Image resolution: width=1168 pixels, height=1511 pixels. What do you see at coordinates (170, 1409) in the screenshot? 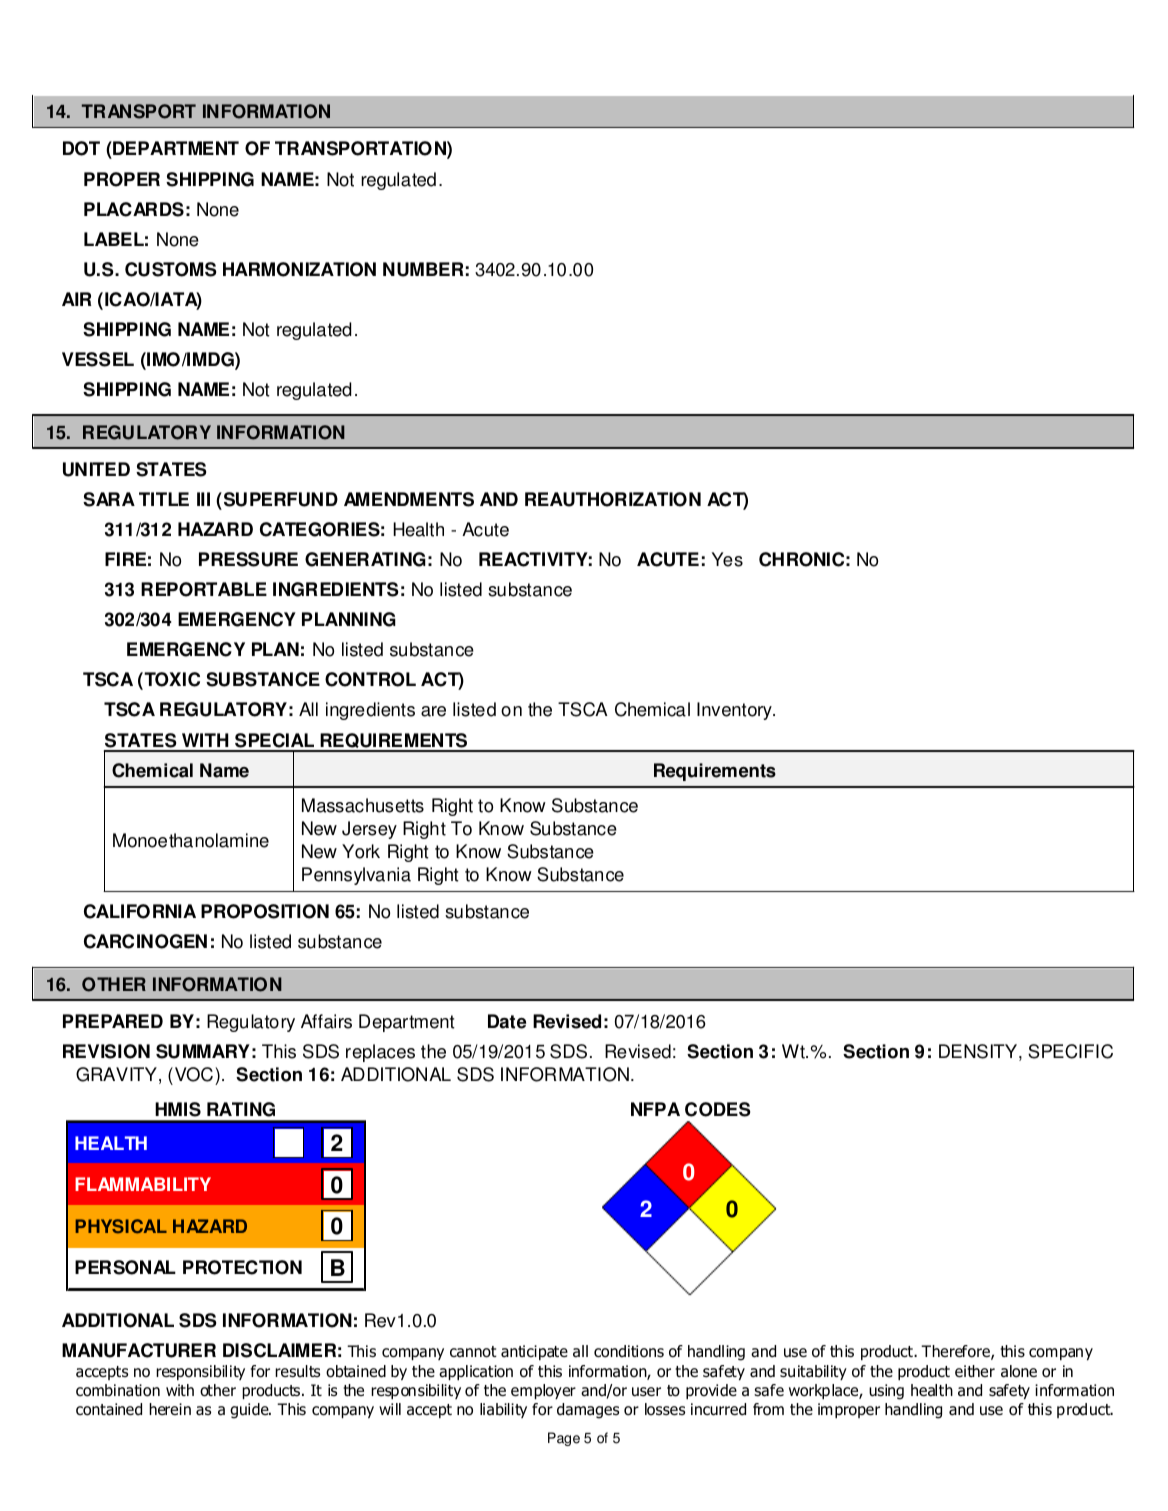
I see `herein` at bounding box center [170, 1409].
